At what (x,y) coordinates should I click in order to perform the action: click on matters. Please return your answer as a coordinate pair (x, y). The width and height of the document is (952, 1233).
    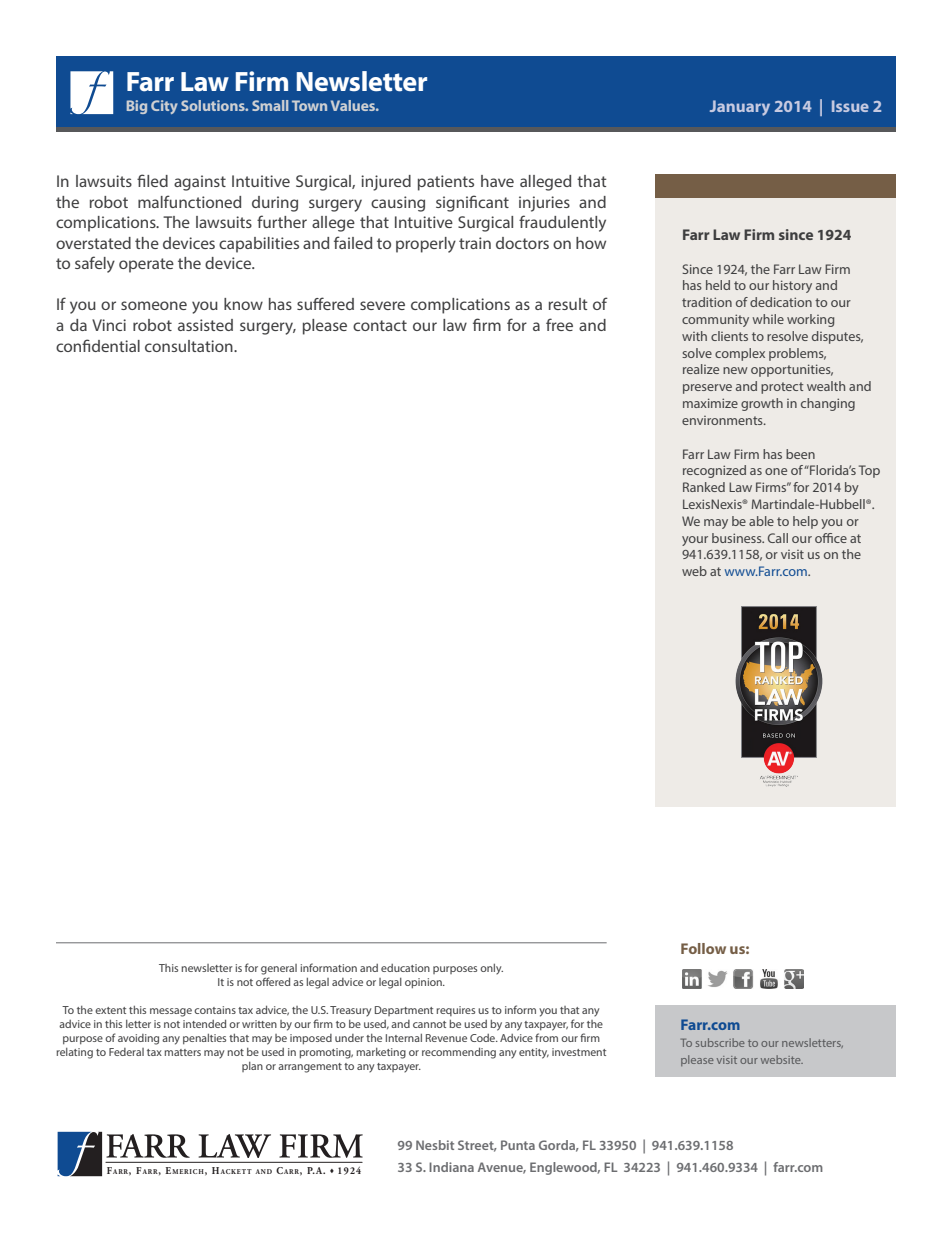
    Looking at the image, I should click on (182, 1052).
